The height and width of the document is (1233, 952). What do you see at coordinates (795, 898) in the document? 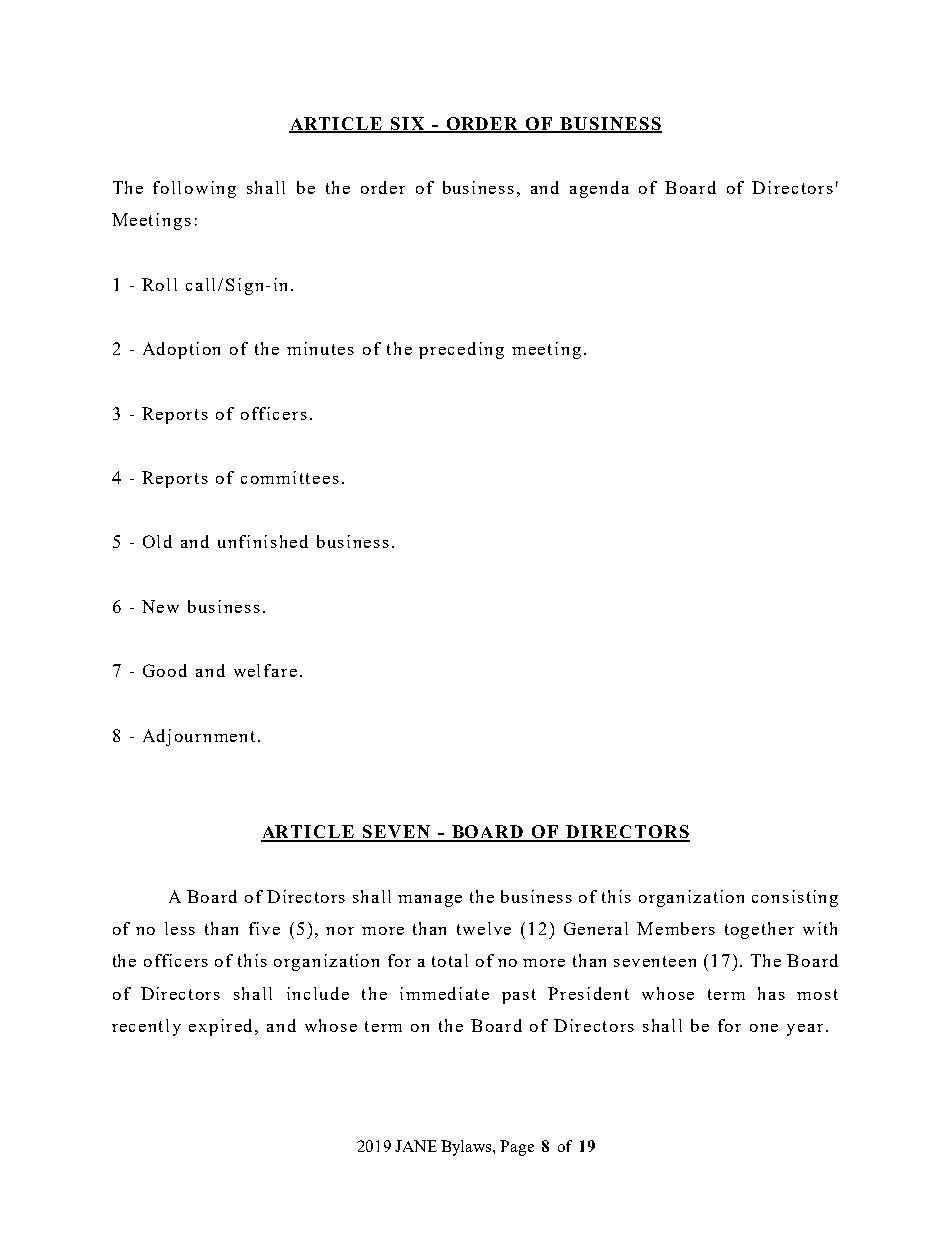
I see `consisting` at bounding box center [795, 898].
